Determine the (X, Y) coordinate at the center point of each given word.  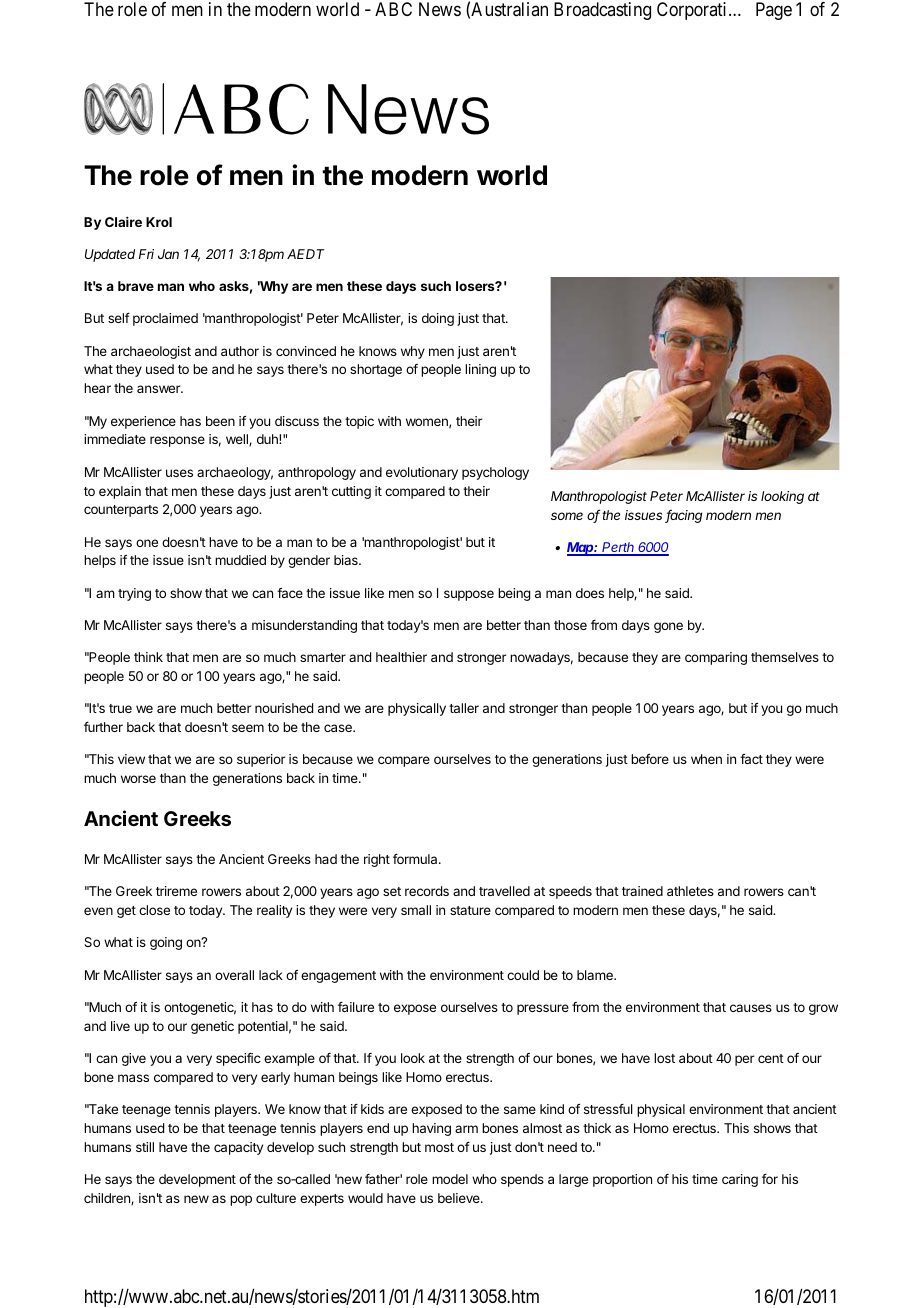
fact (751, 759)
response (177, 441)
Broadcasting (602, 11)
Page (774, 11)
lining (480, 370)
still (145, 1147)
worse (138, 779)
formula (416, 859)
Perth (619, 548)
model (450, 1179)
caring (740, 1180)
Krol (159, 222)
